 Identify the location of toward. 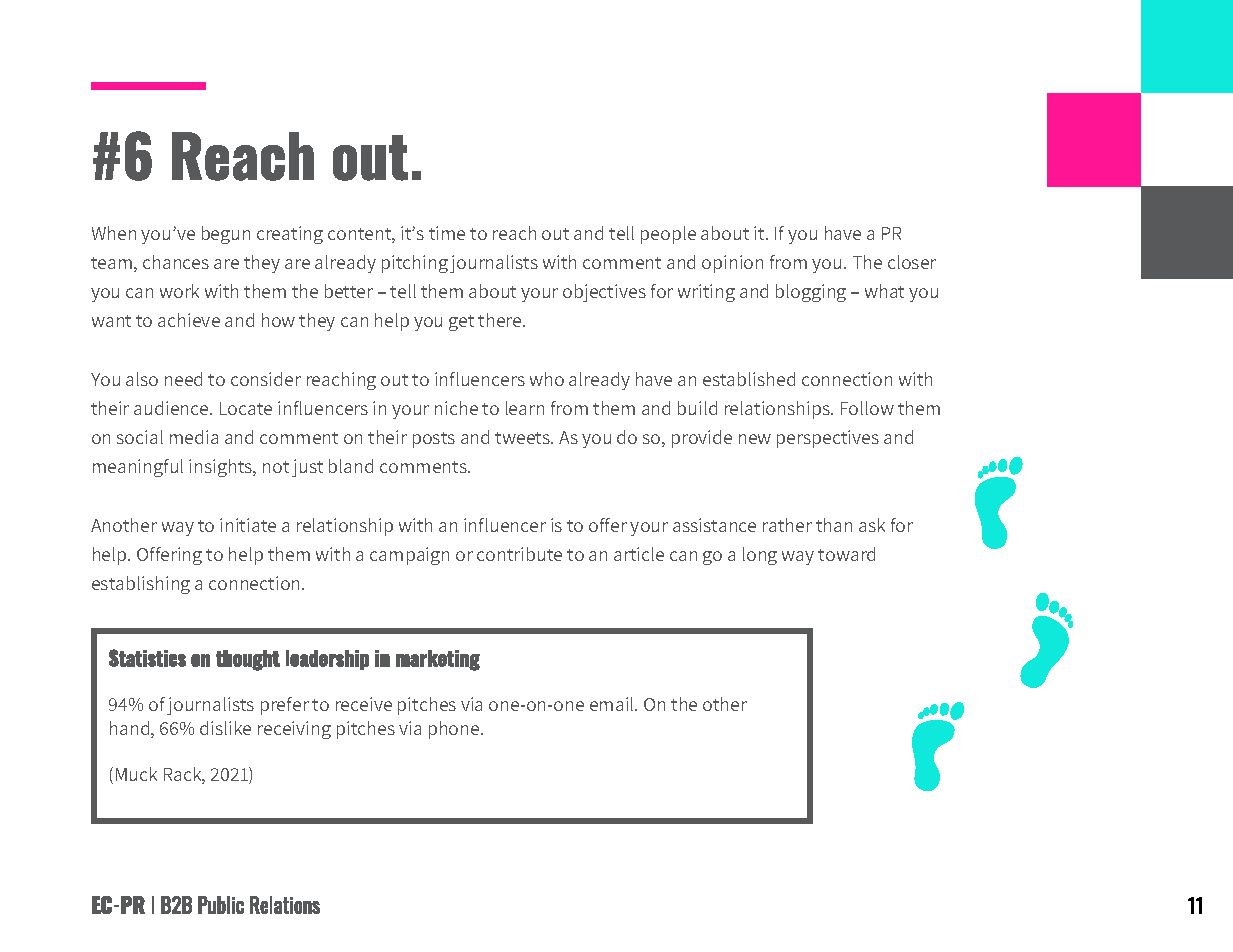
(846, 554).
